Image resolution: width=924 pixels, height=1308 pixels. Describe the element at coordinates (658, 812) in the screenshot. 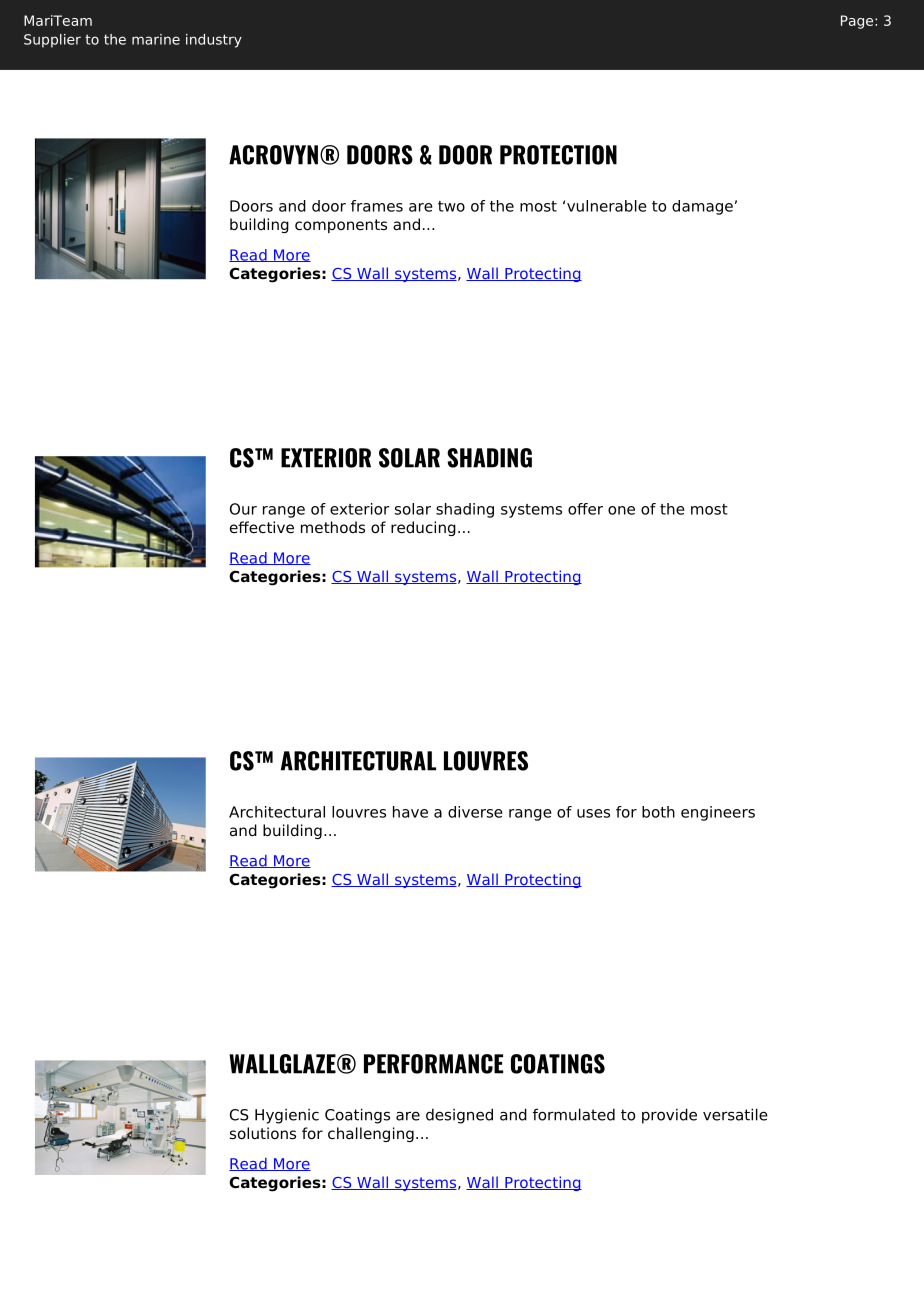

I see `both` at that location.
